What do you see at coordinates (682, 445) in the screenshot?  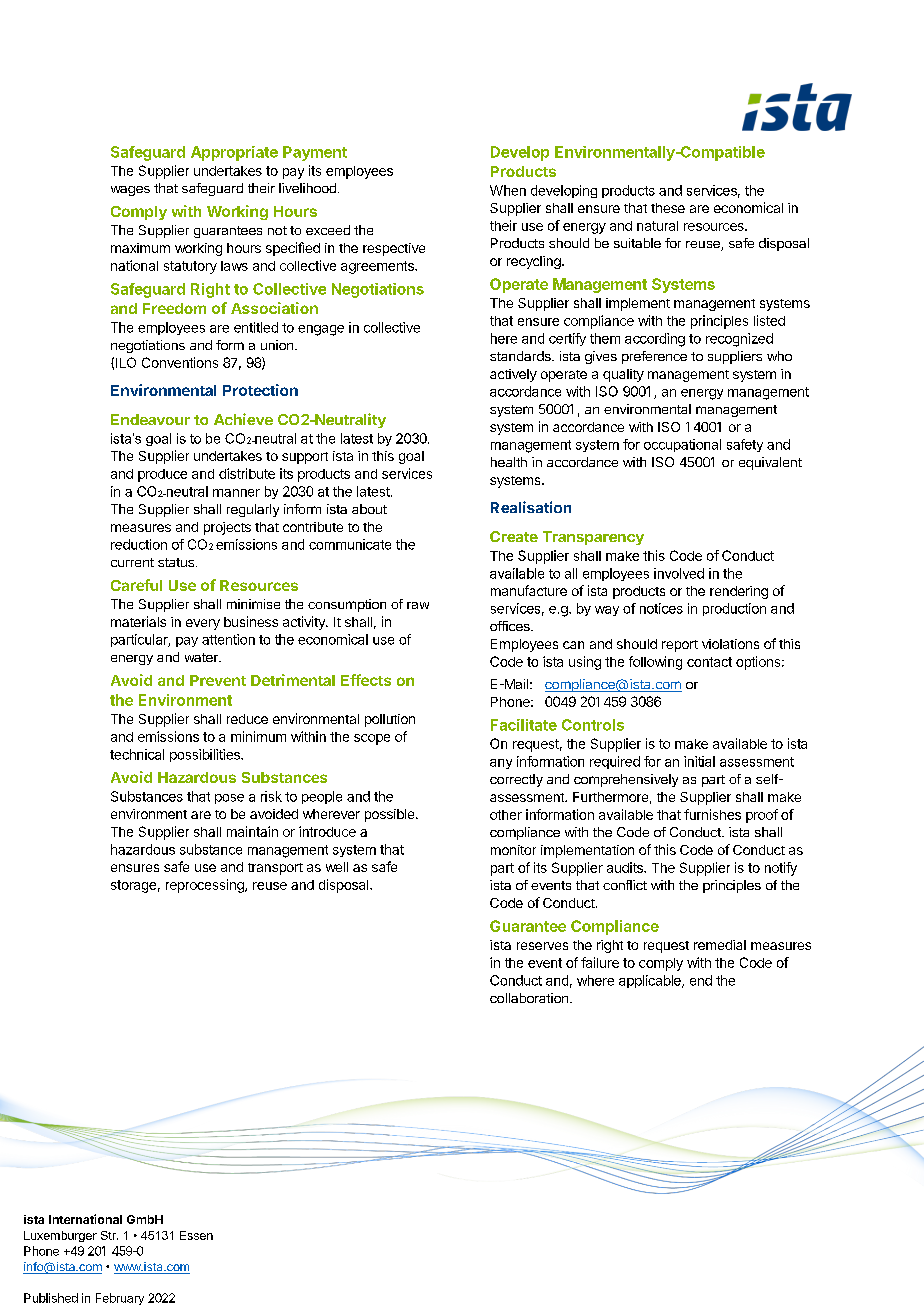 I see `occupational` at bounding box center [682, 445].
